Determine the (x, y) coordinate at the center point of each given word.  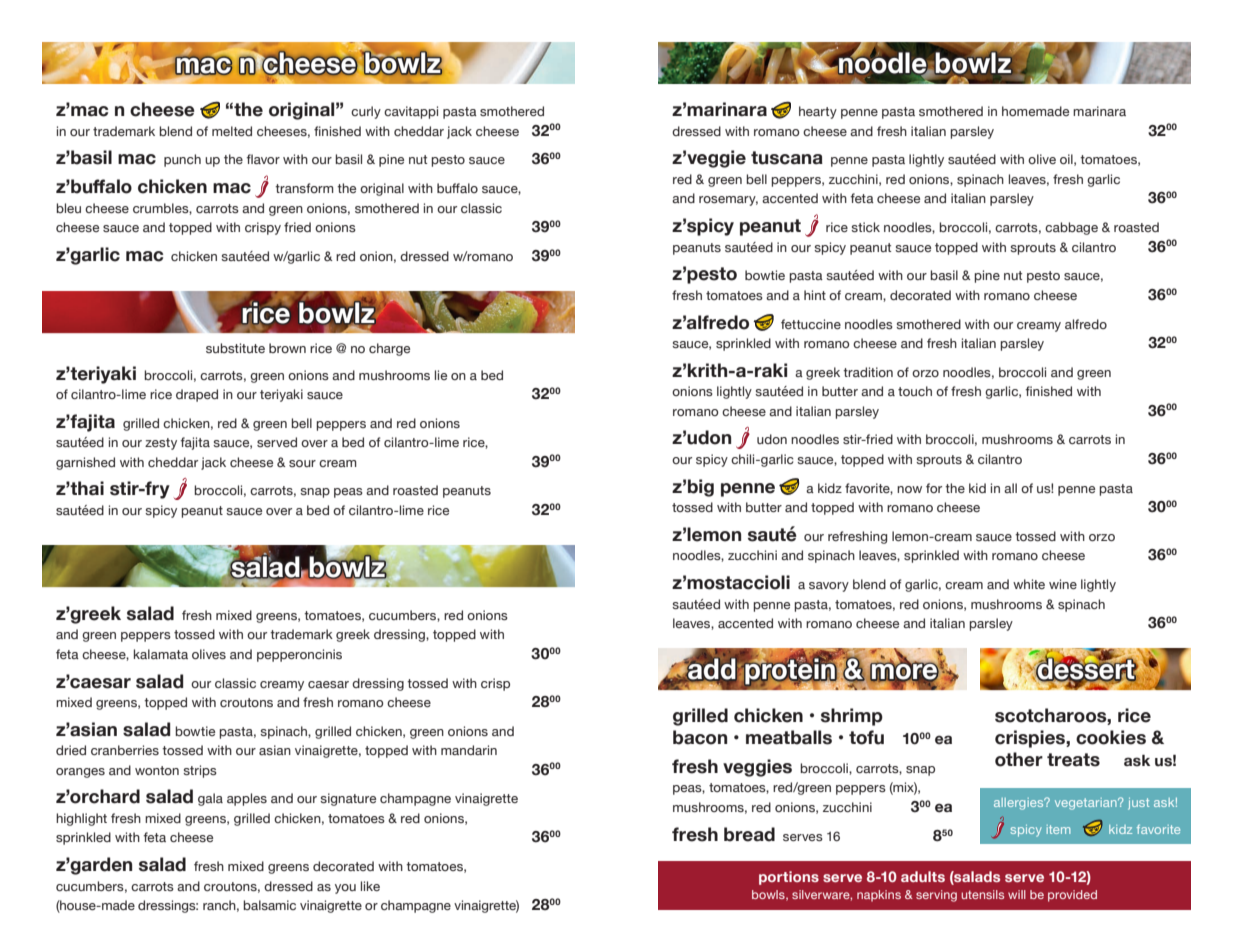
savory (829, 587)
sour (302, 463)
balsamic (269, 905)
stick (865, 227)
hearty (818, 112)
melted (232, 131)
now (909, 489)
